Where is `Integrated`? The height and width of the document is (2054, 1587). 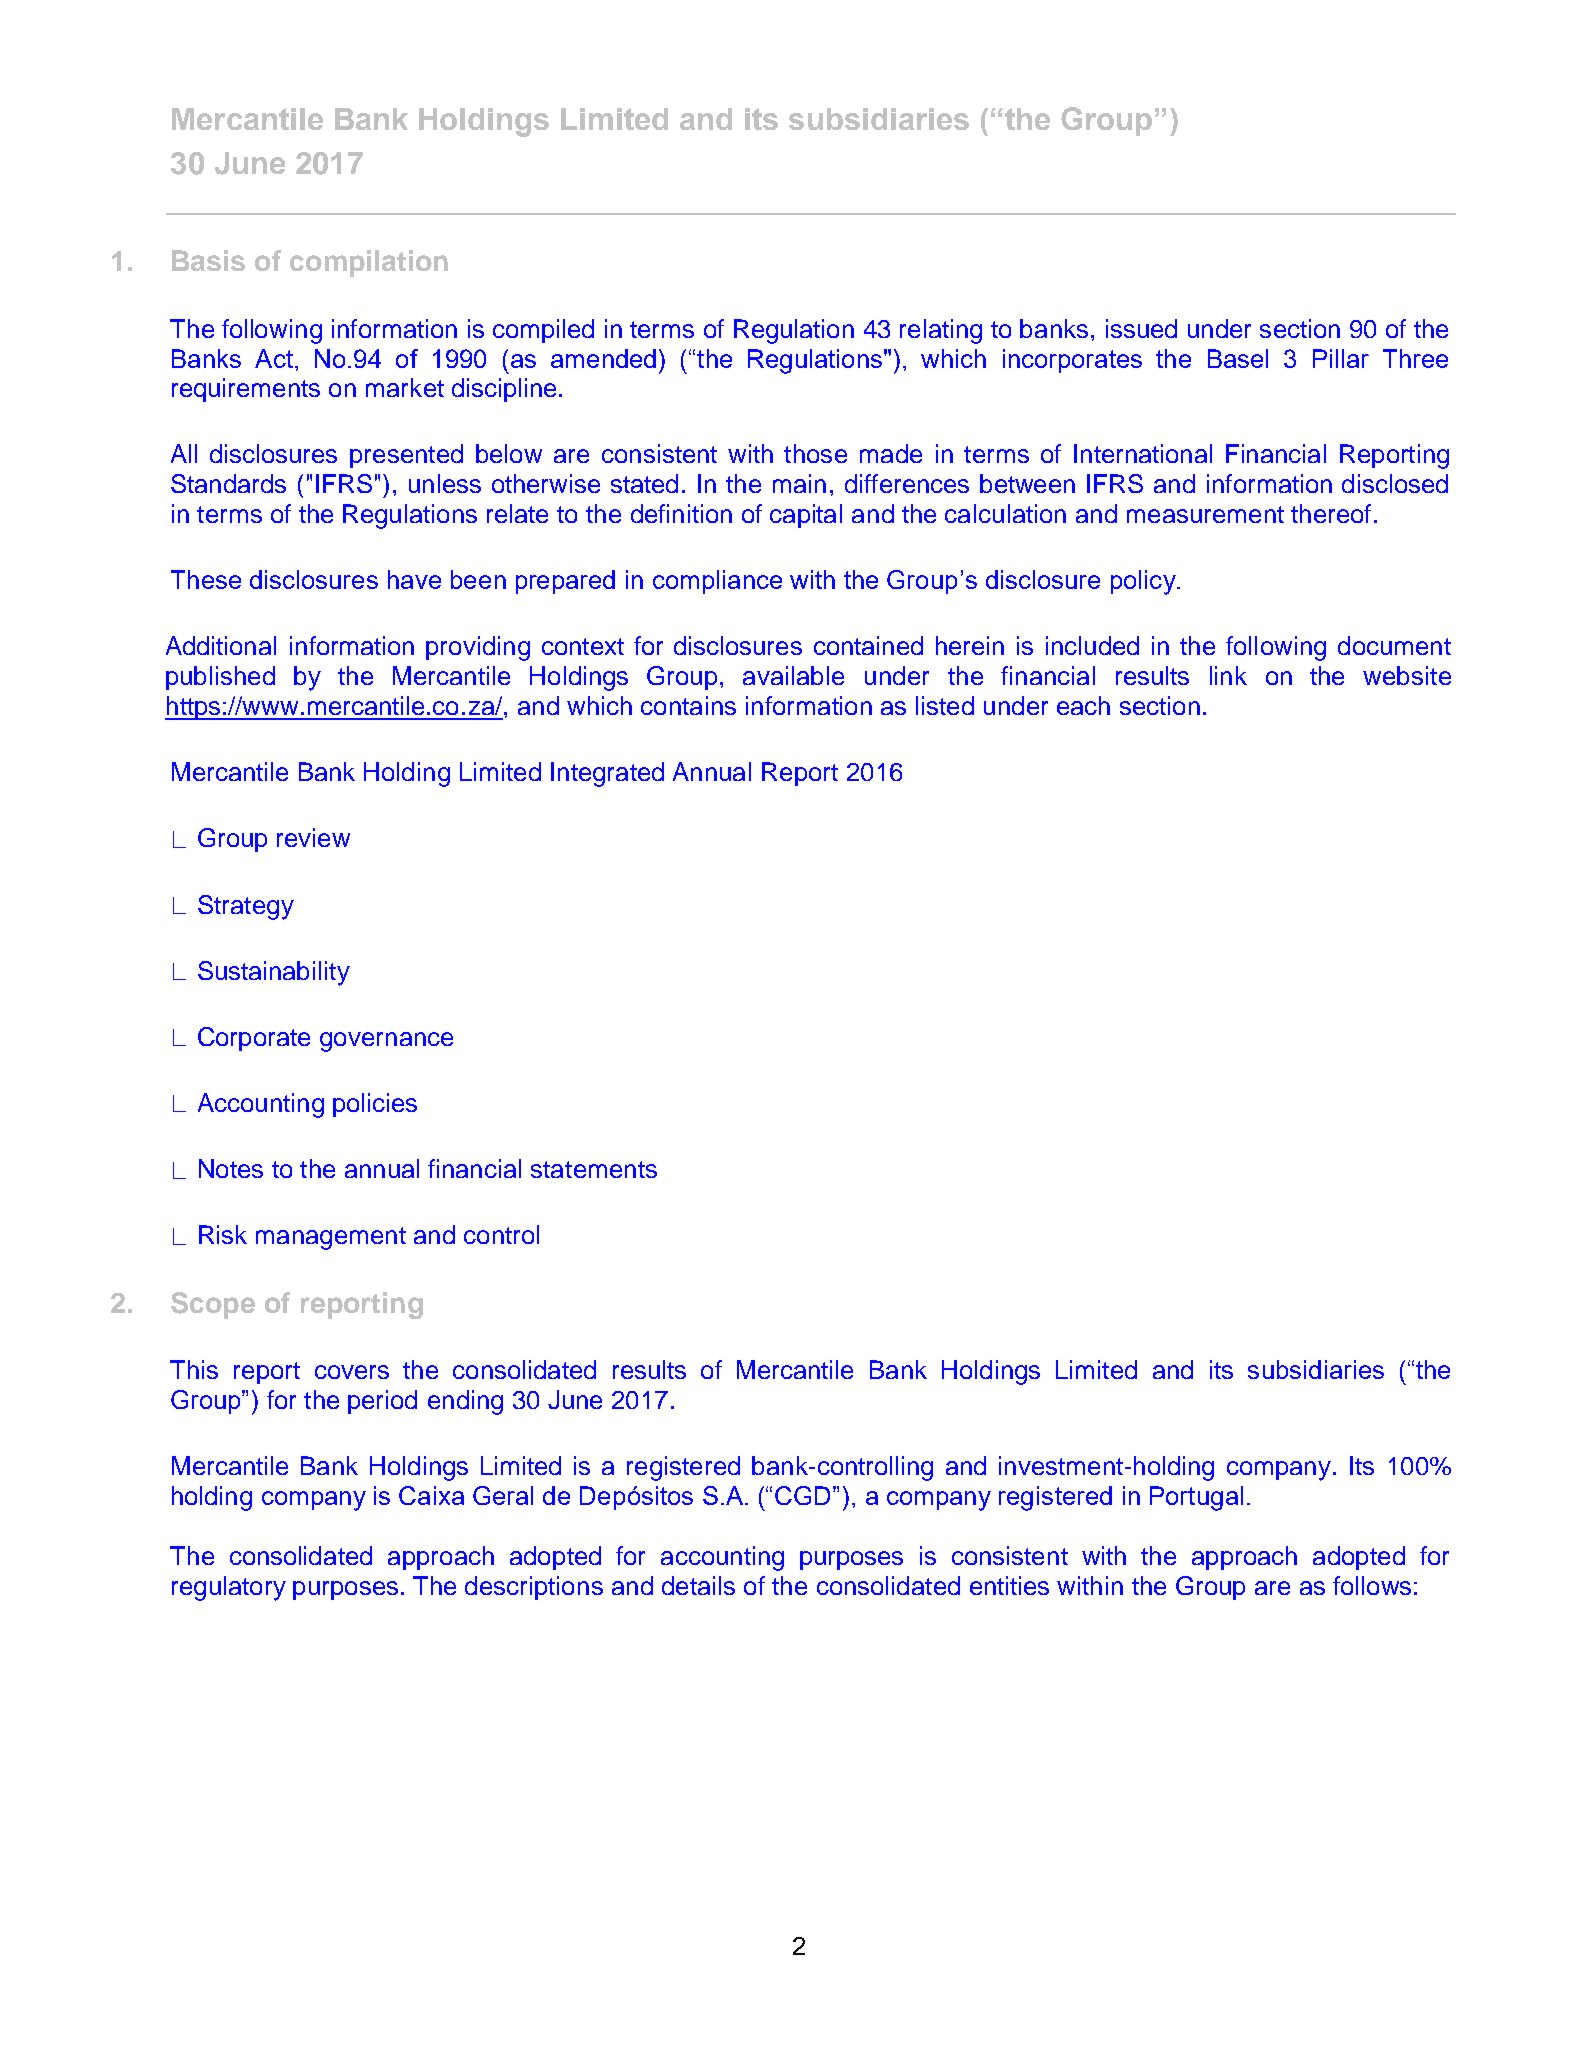
Integrated is located at coordinates (607, 774).
